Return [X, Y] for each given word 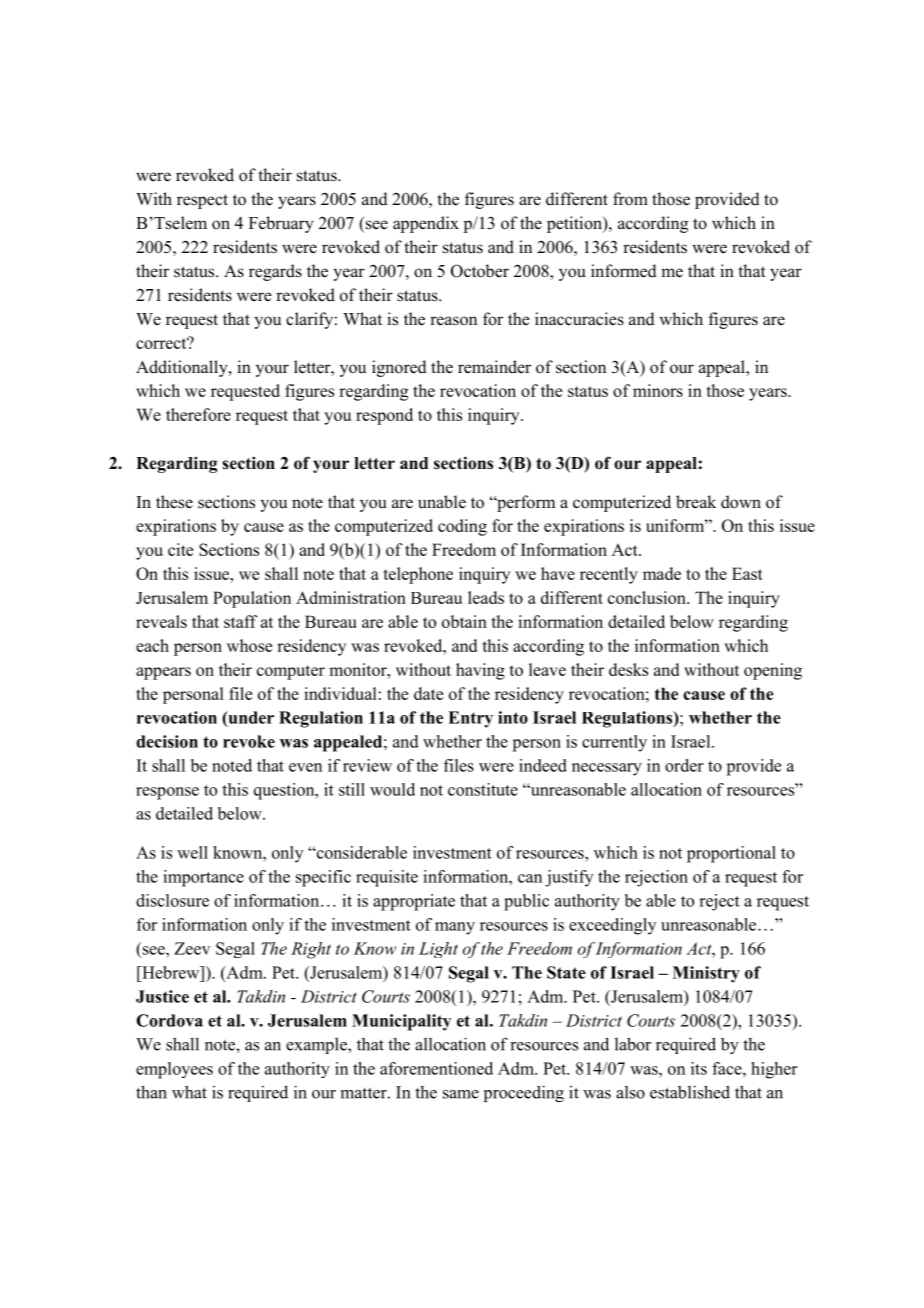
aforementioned [436, 1068]
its [699, 1068]
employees [174, 1070]
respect [202, 201]
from [630, 199]
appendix [426, 224]
